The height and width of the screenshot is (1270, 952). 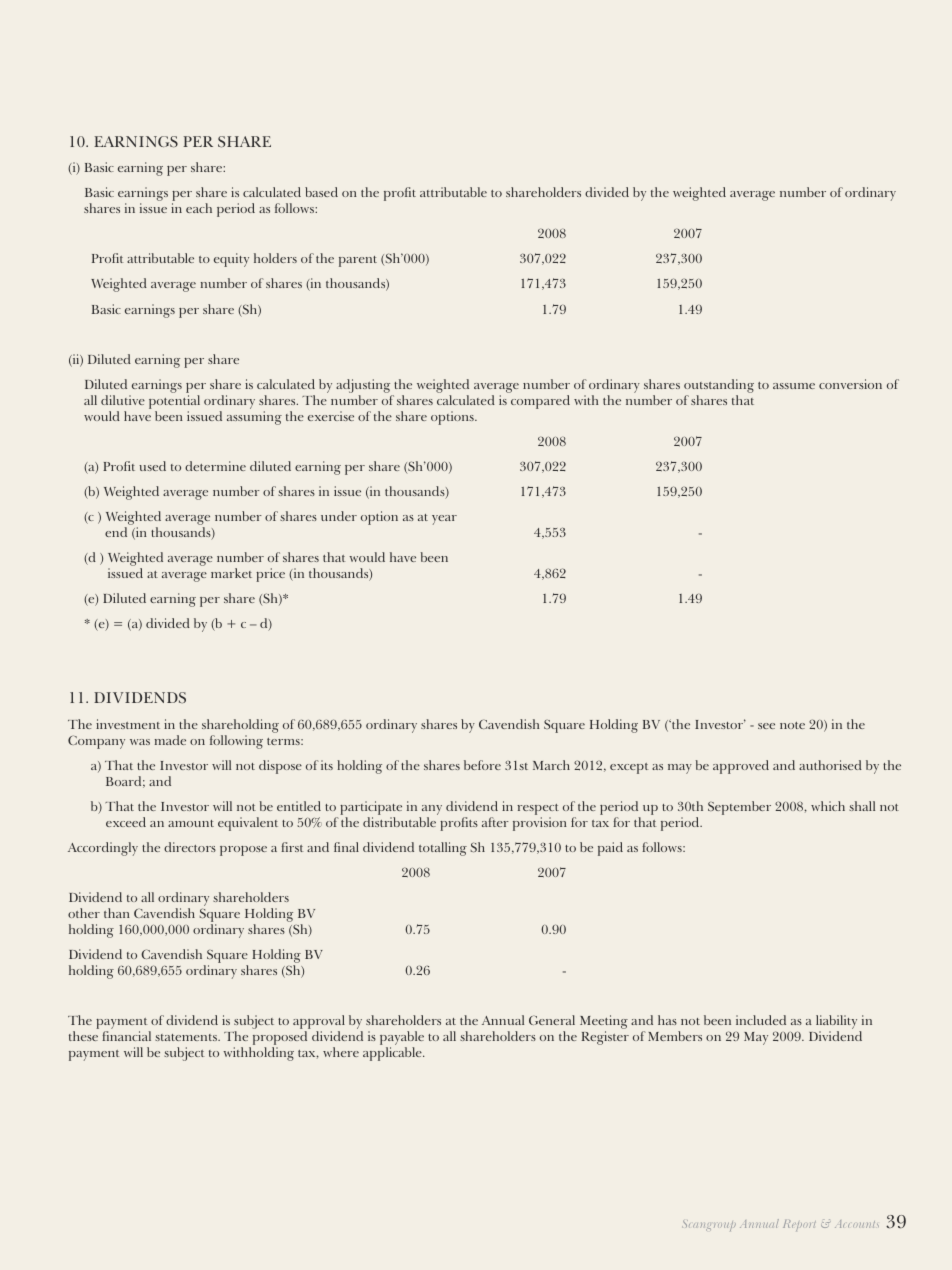 I want to click on see, so click(x=766, y=726).
